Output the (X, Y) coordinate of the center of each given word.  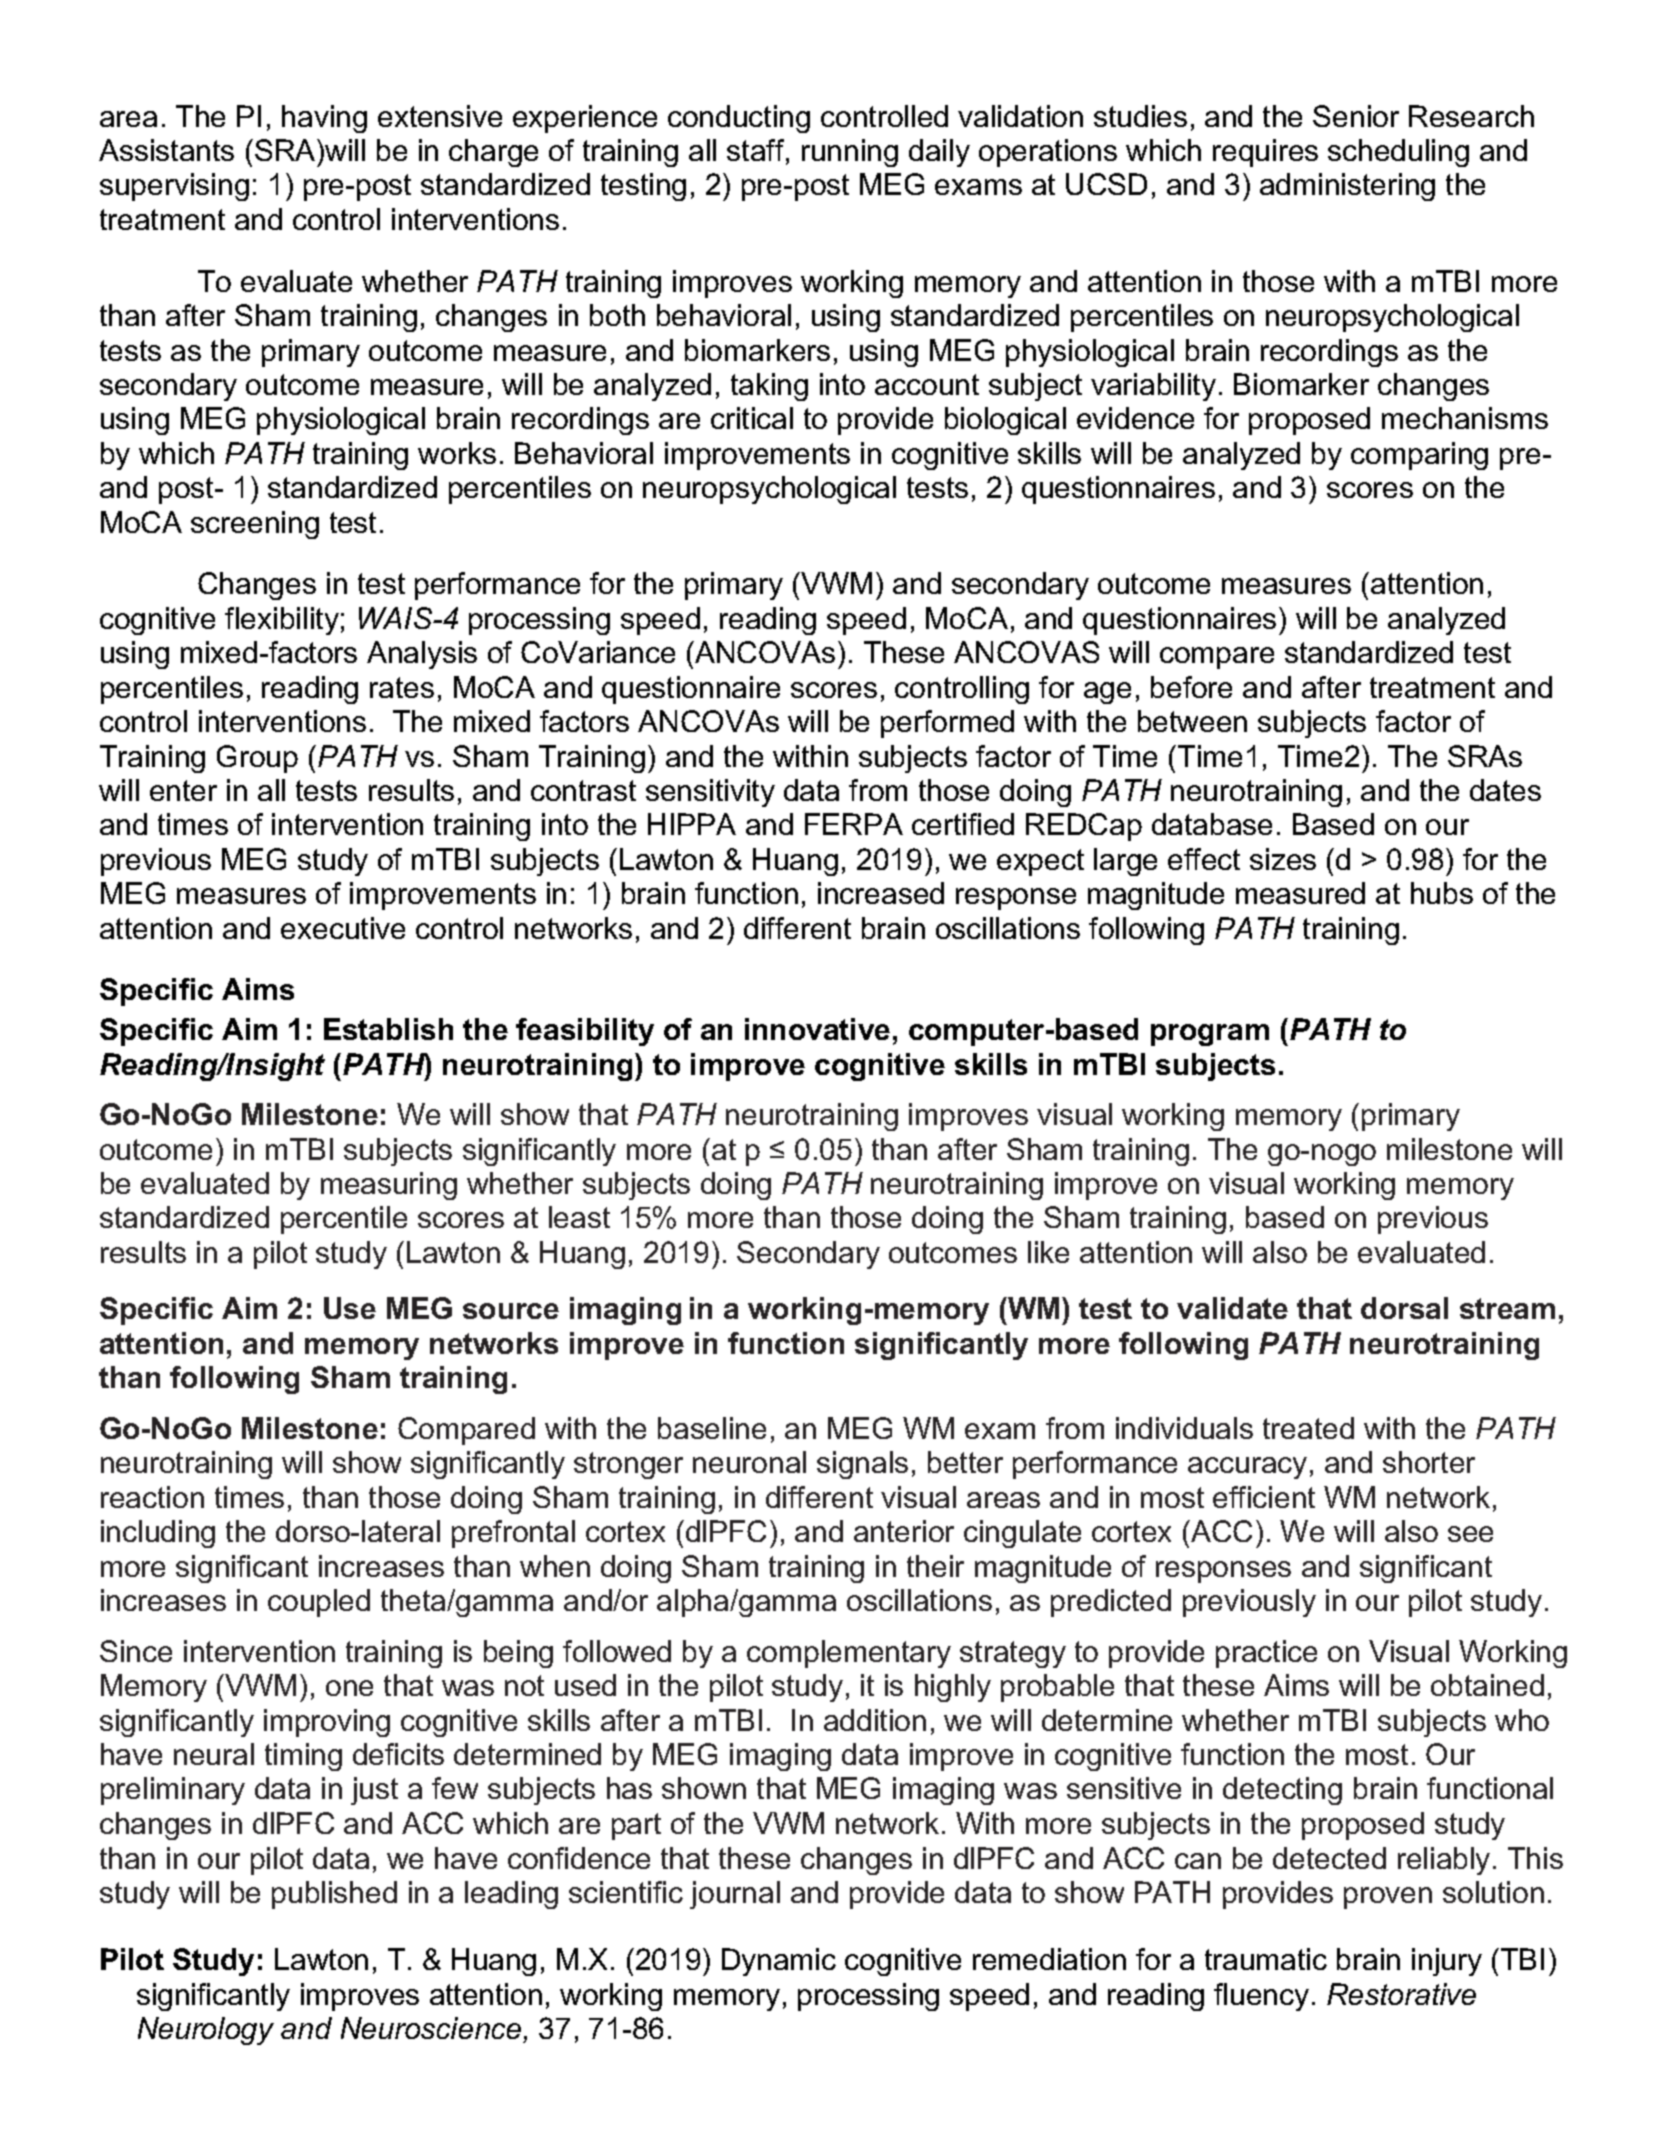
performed (947, 724)
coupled (319, 1603)
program (1210, 1035)
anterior (904, 1531)
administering (1347, 187)
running (850, 153)
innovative (817, 1029)
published (334, 1895)
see (1470, 1534)
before (1191, 687)
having (324, 119)
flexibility (282, 621)
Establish (388, 1029)
